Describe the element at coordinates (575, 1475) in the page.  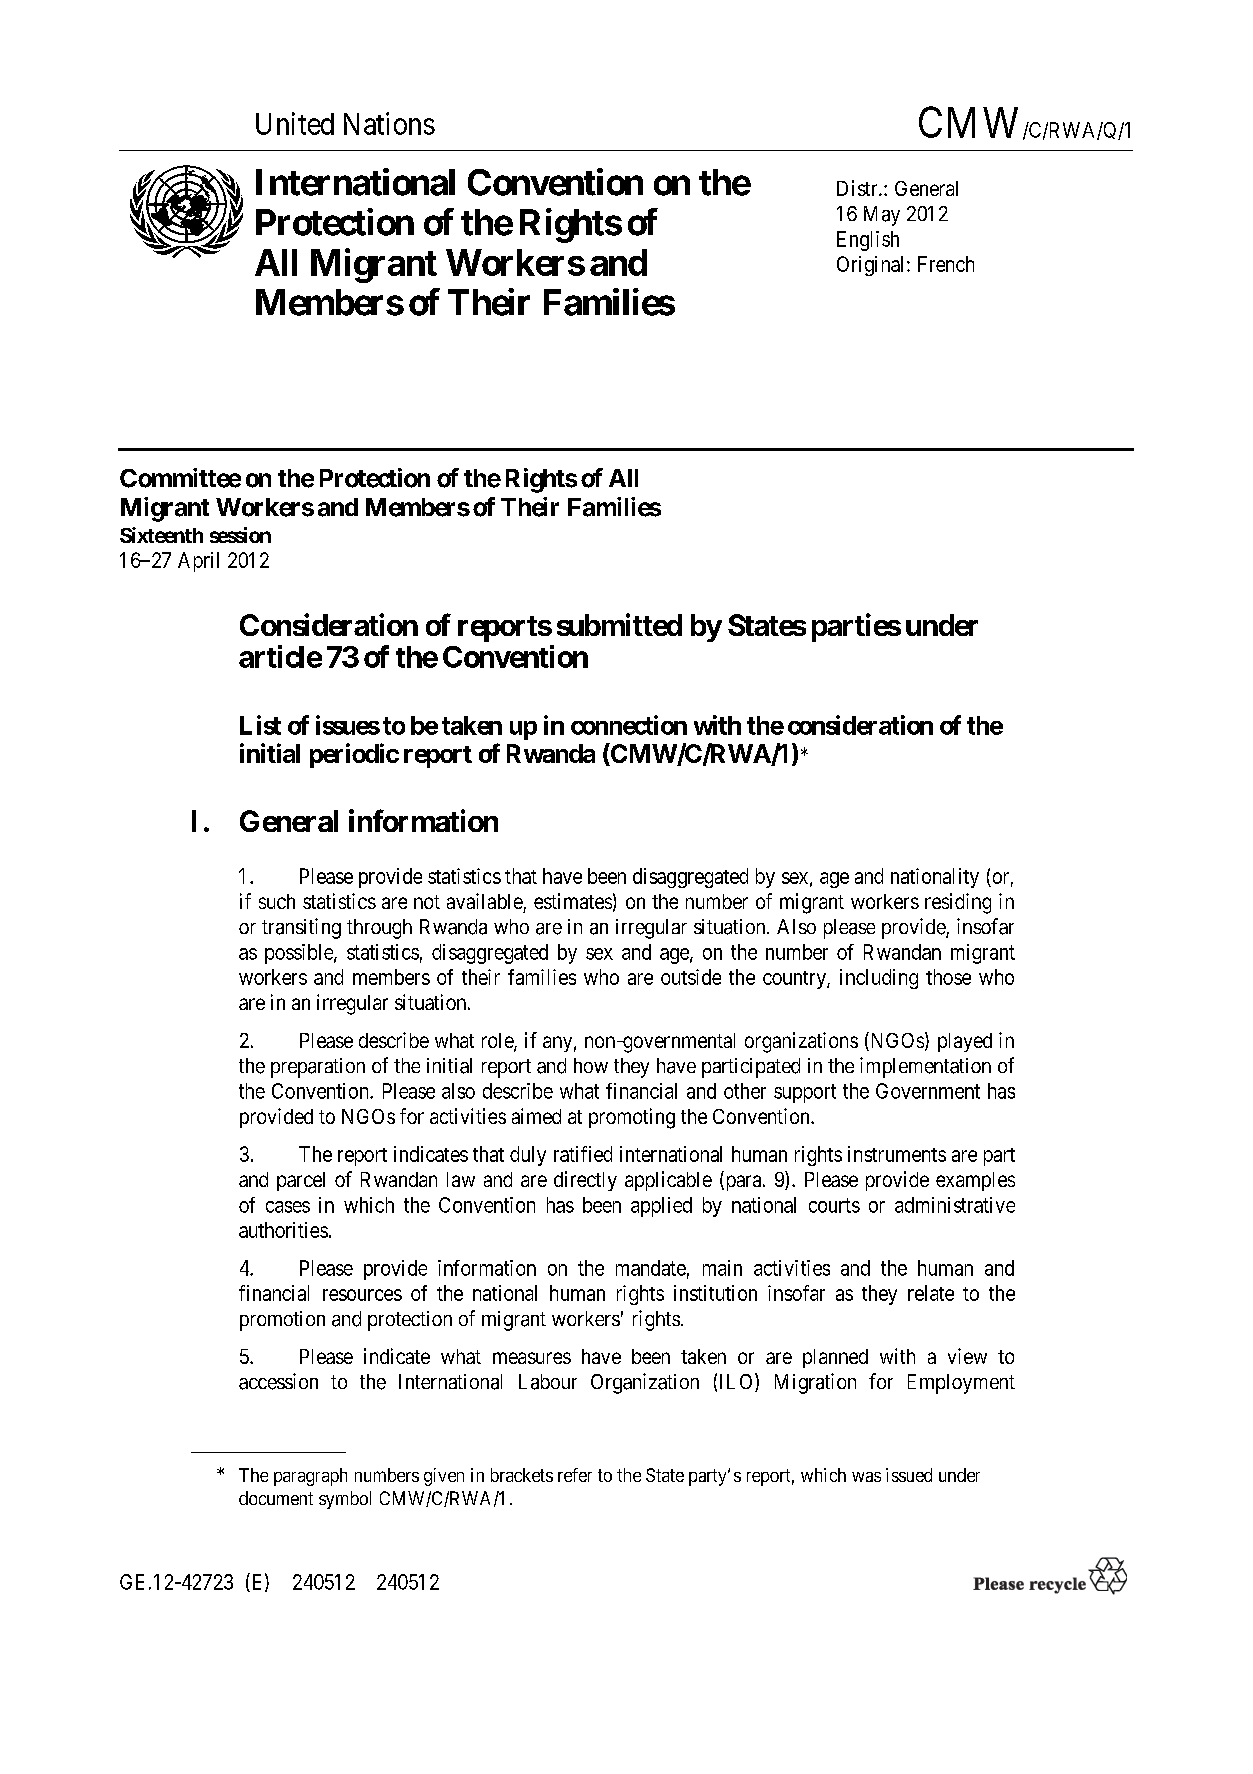
I see `refer` at that location.
